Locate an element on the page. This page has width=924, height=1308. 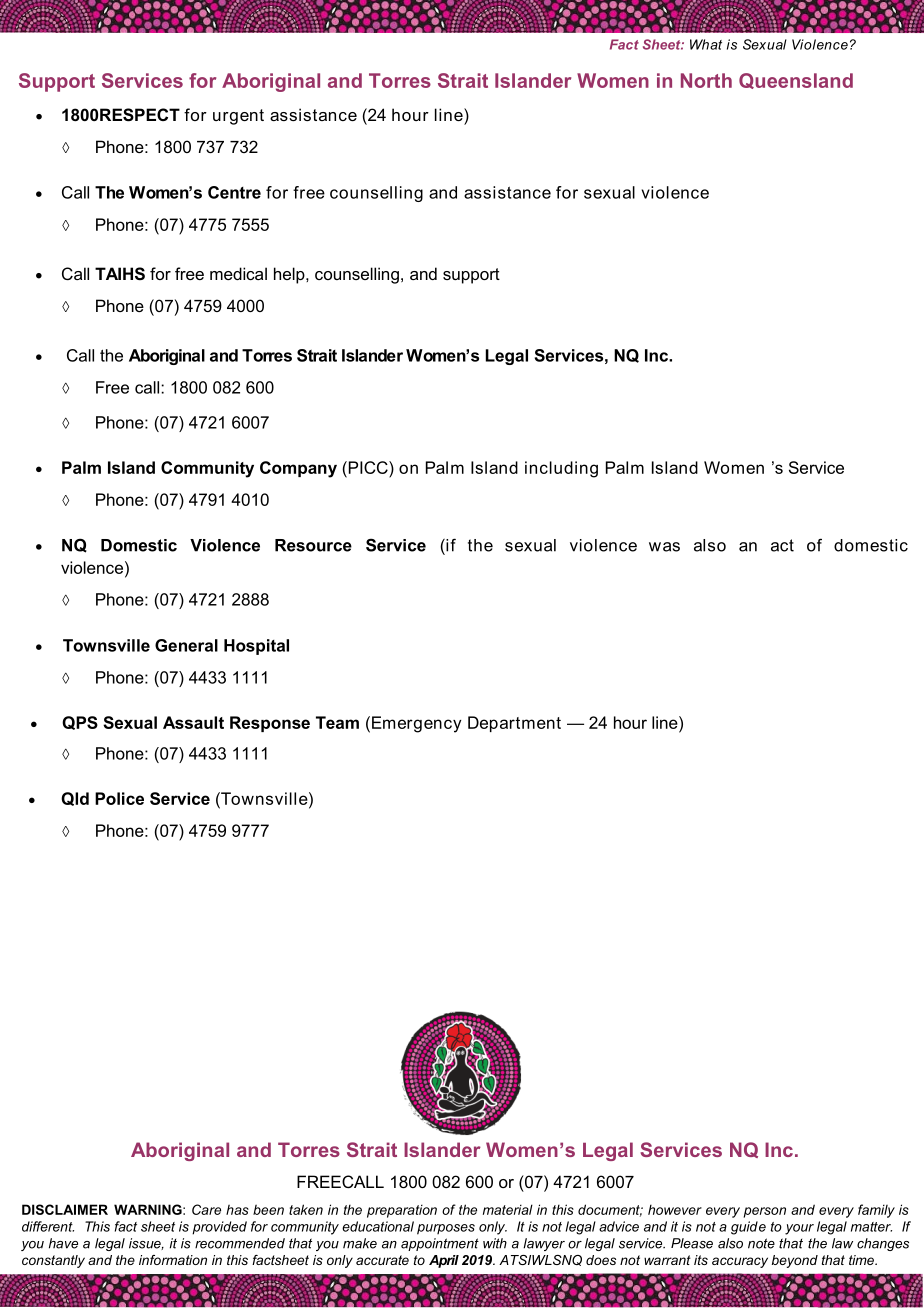
PICC is located at coordinates (368, 467).
